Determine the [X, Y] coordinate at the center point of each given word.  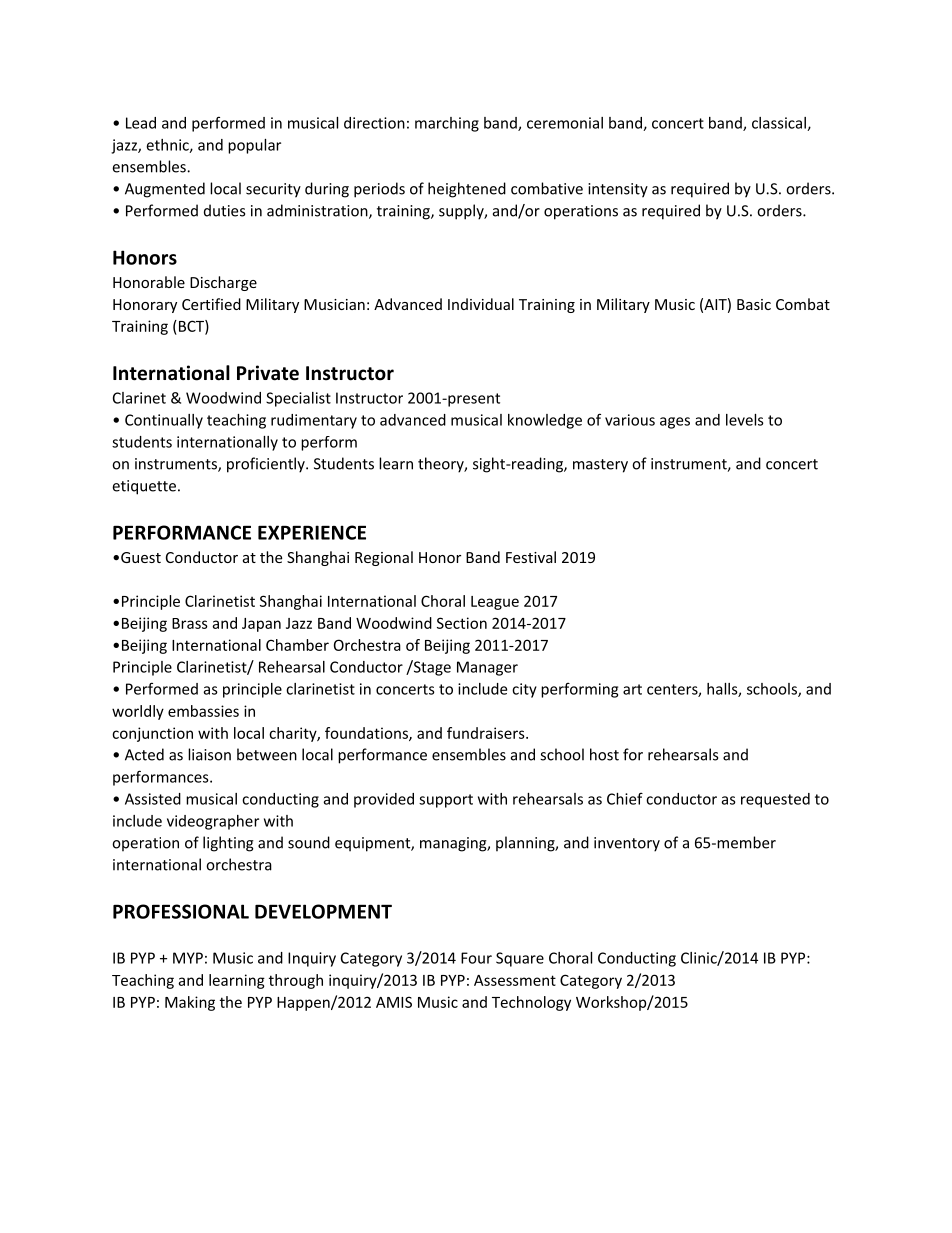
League [495, 603]
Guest [141, 557]
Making [190, 1003]
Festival [531, 557]
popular [254, 146]
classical [780, 124]
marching [447, 124]
